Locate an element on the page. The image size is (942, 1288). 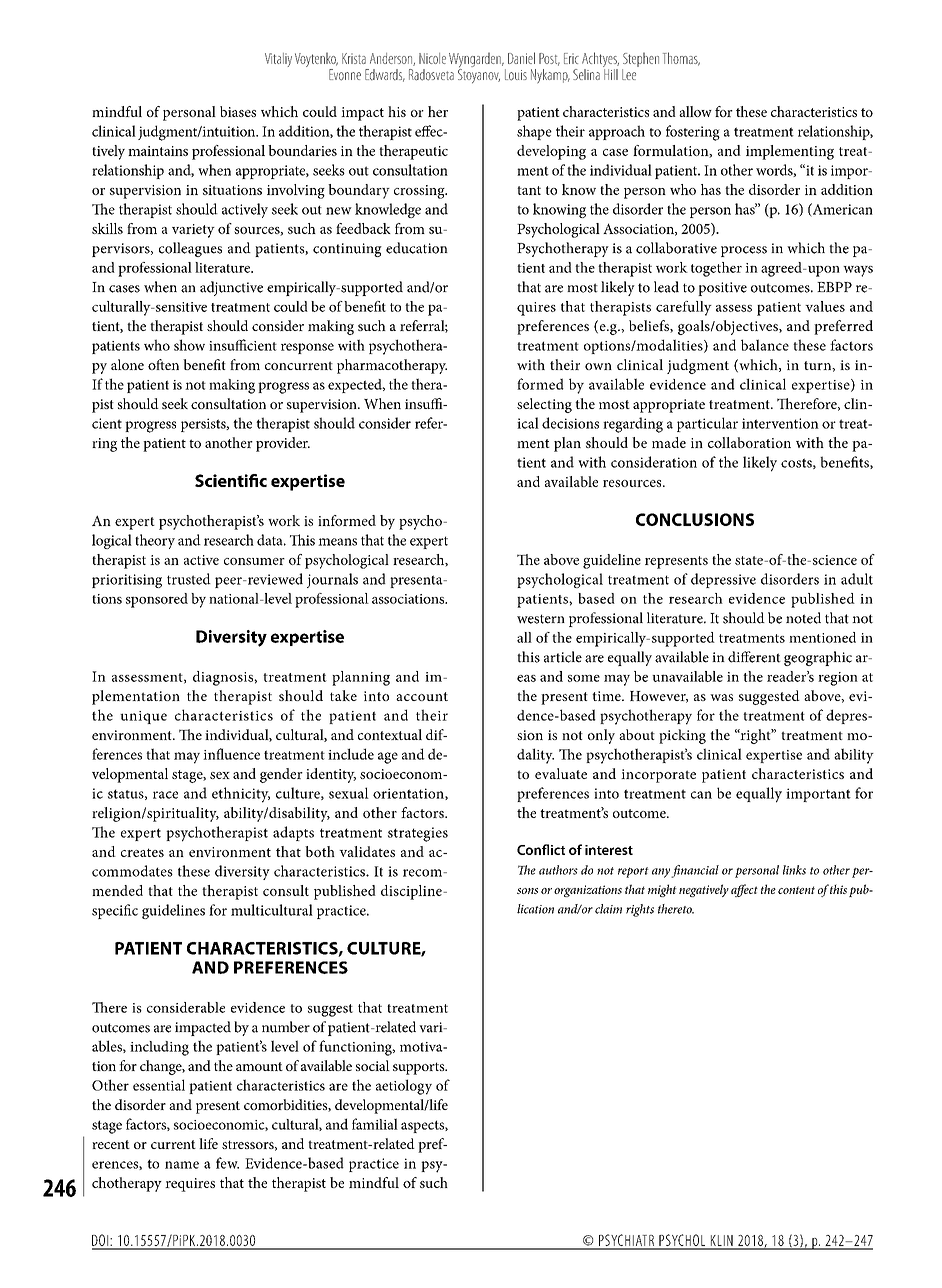
race is located at coordinates (165, 795).
